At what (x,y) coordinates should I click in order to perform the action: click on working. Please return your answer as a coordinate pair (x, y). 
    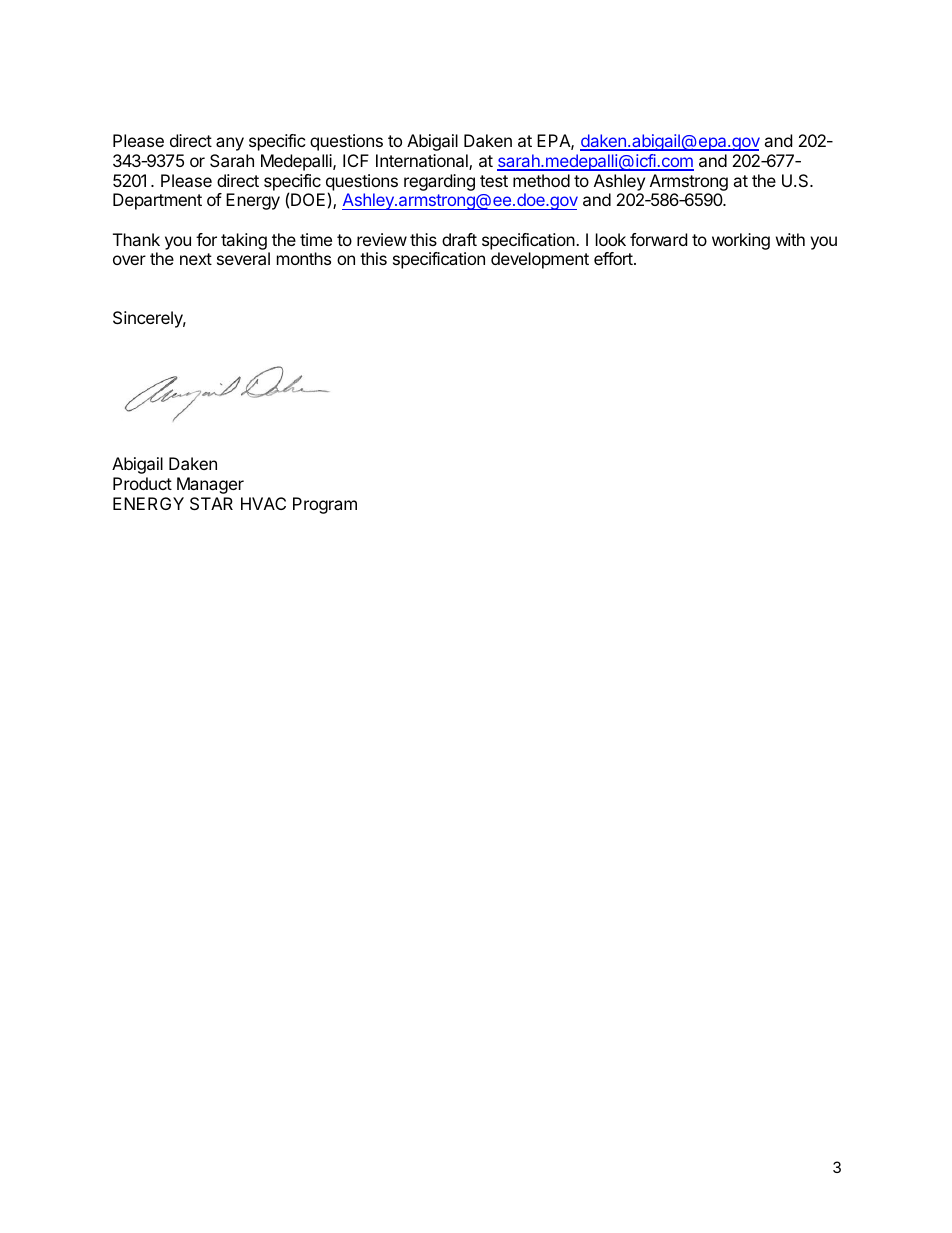
    Looking at the image, I should click on (741, 241).
